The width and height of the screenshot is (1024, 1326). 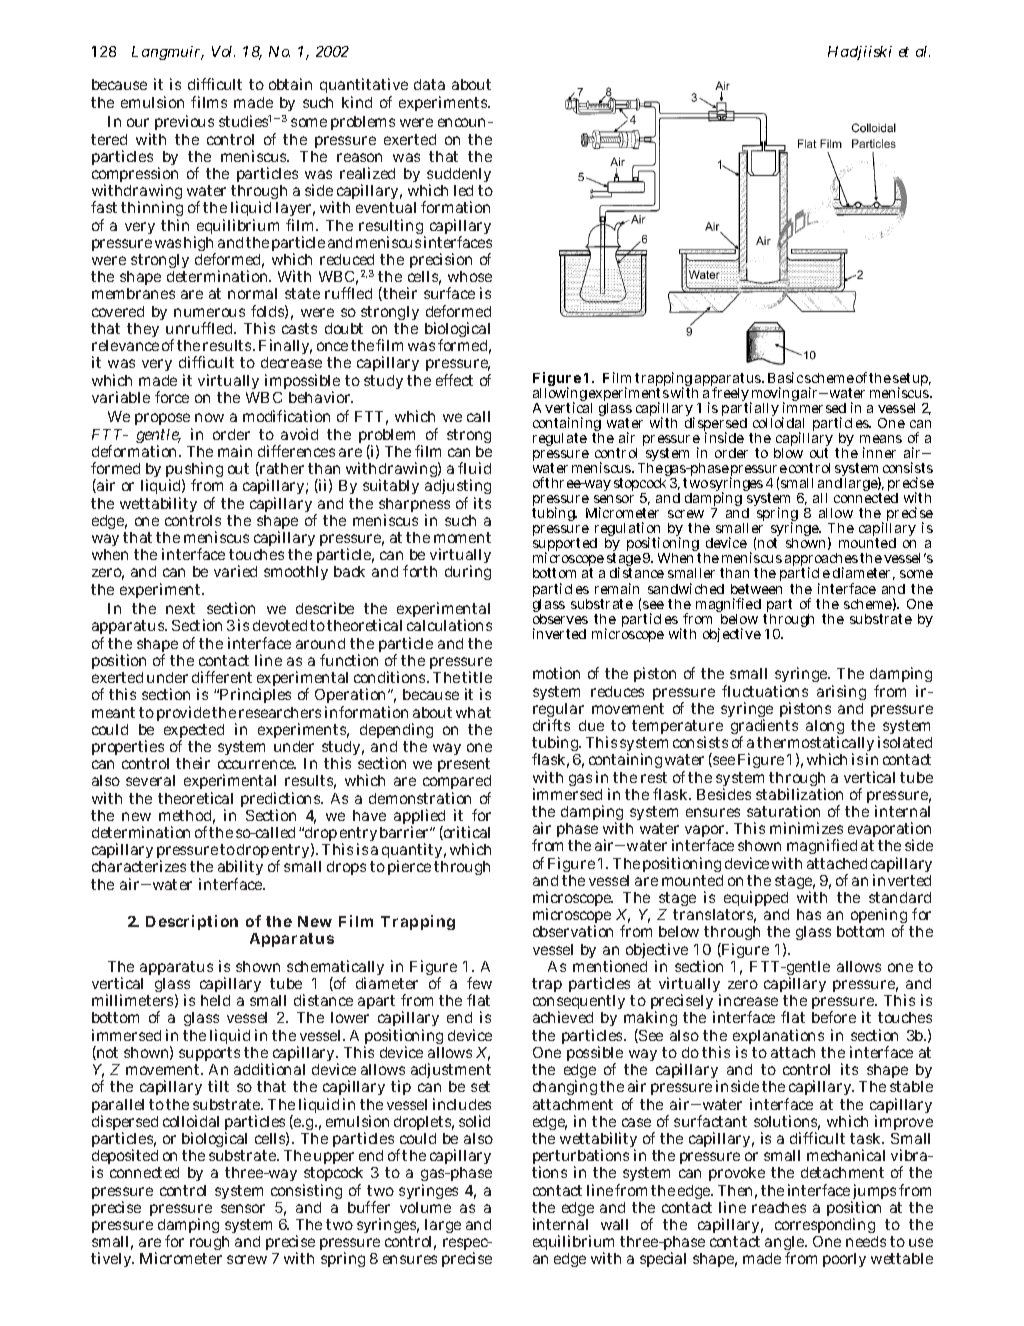 I want to click on suddenly, so click(x=459, y=177).
